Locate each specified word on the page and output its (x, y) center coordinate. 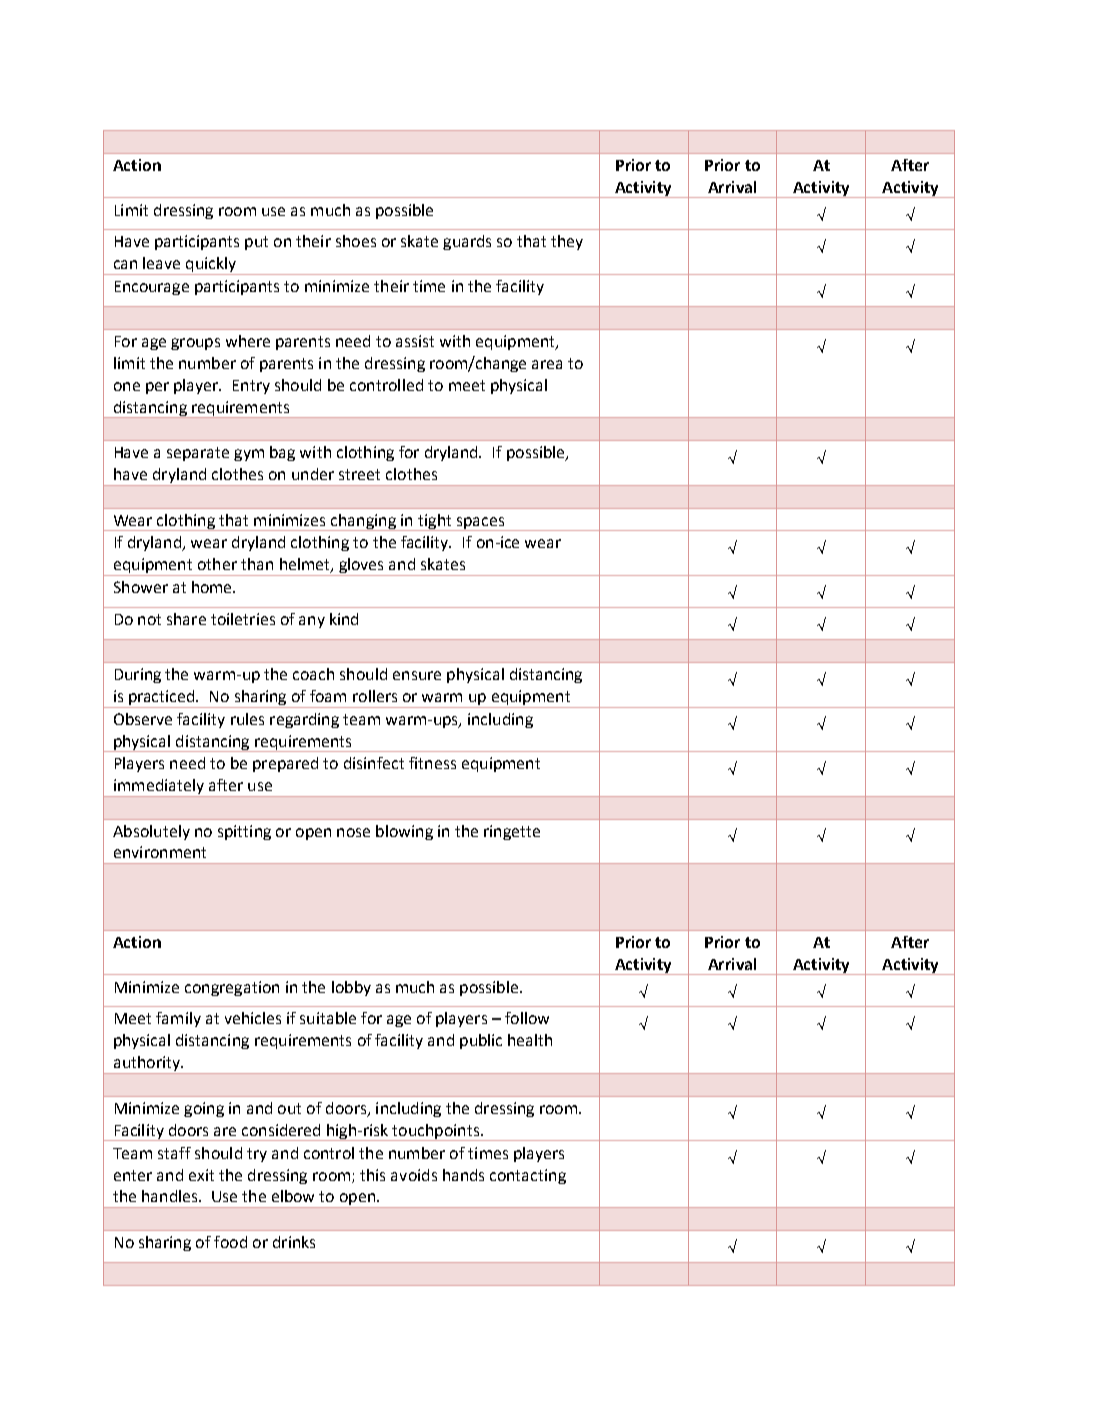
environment (160, 852)
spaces (480, 524)
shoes (356, 241)
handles (171, 1196)
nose (353, 832)
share (186, 619)
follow (527, 1018)
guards (467, 242)
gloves (362, 567)
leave (161, 263)
